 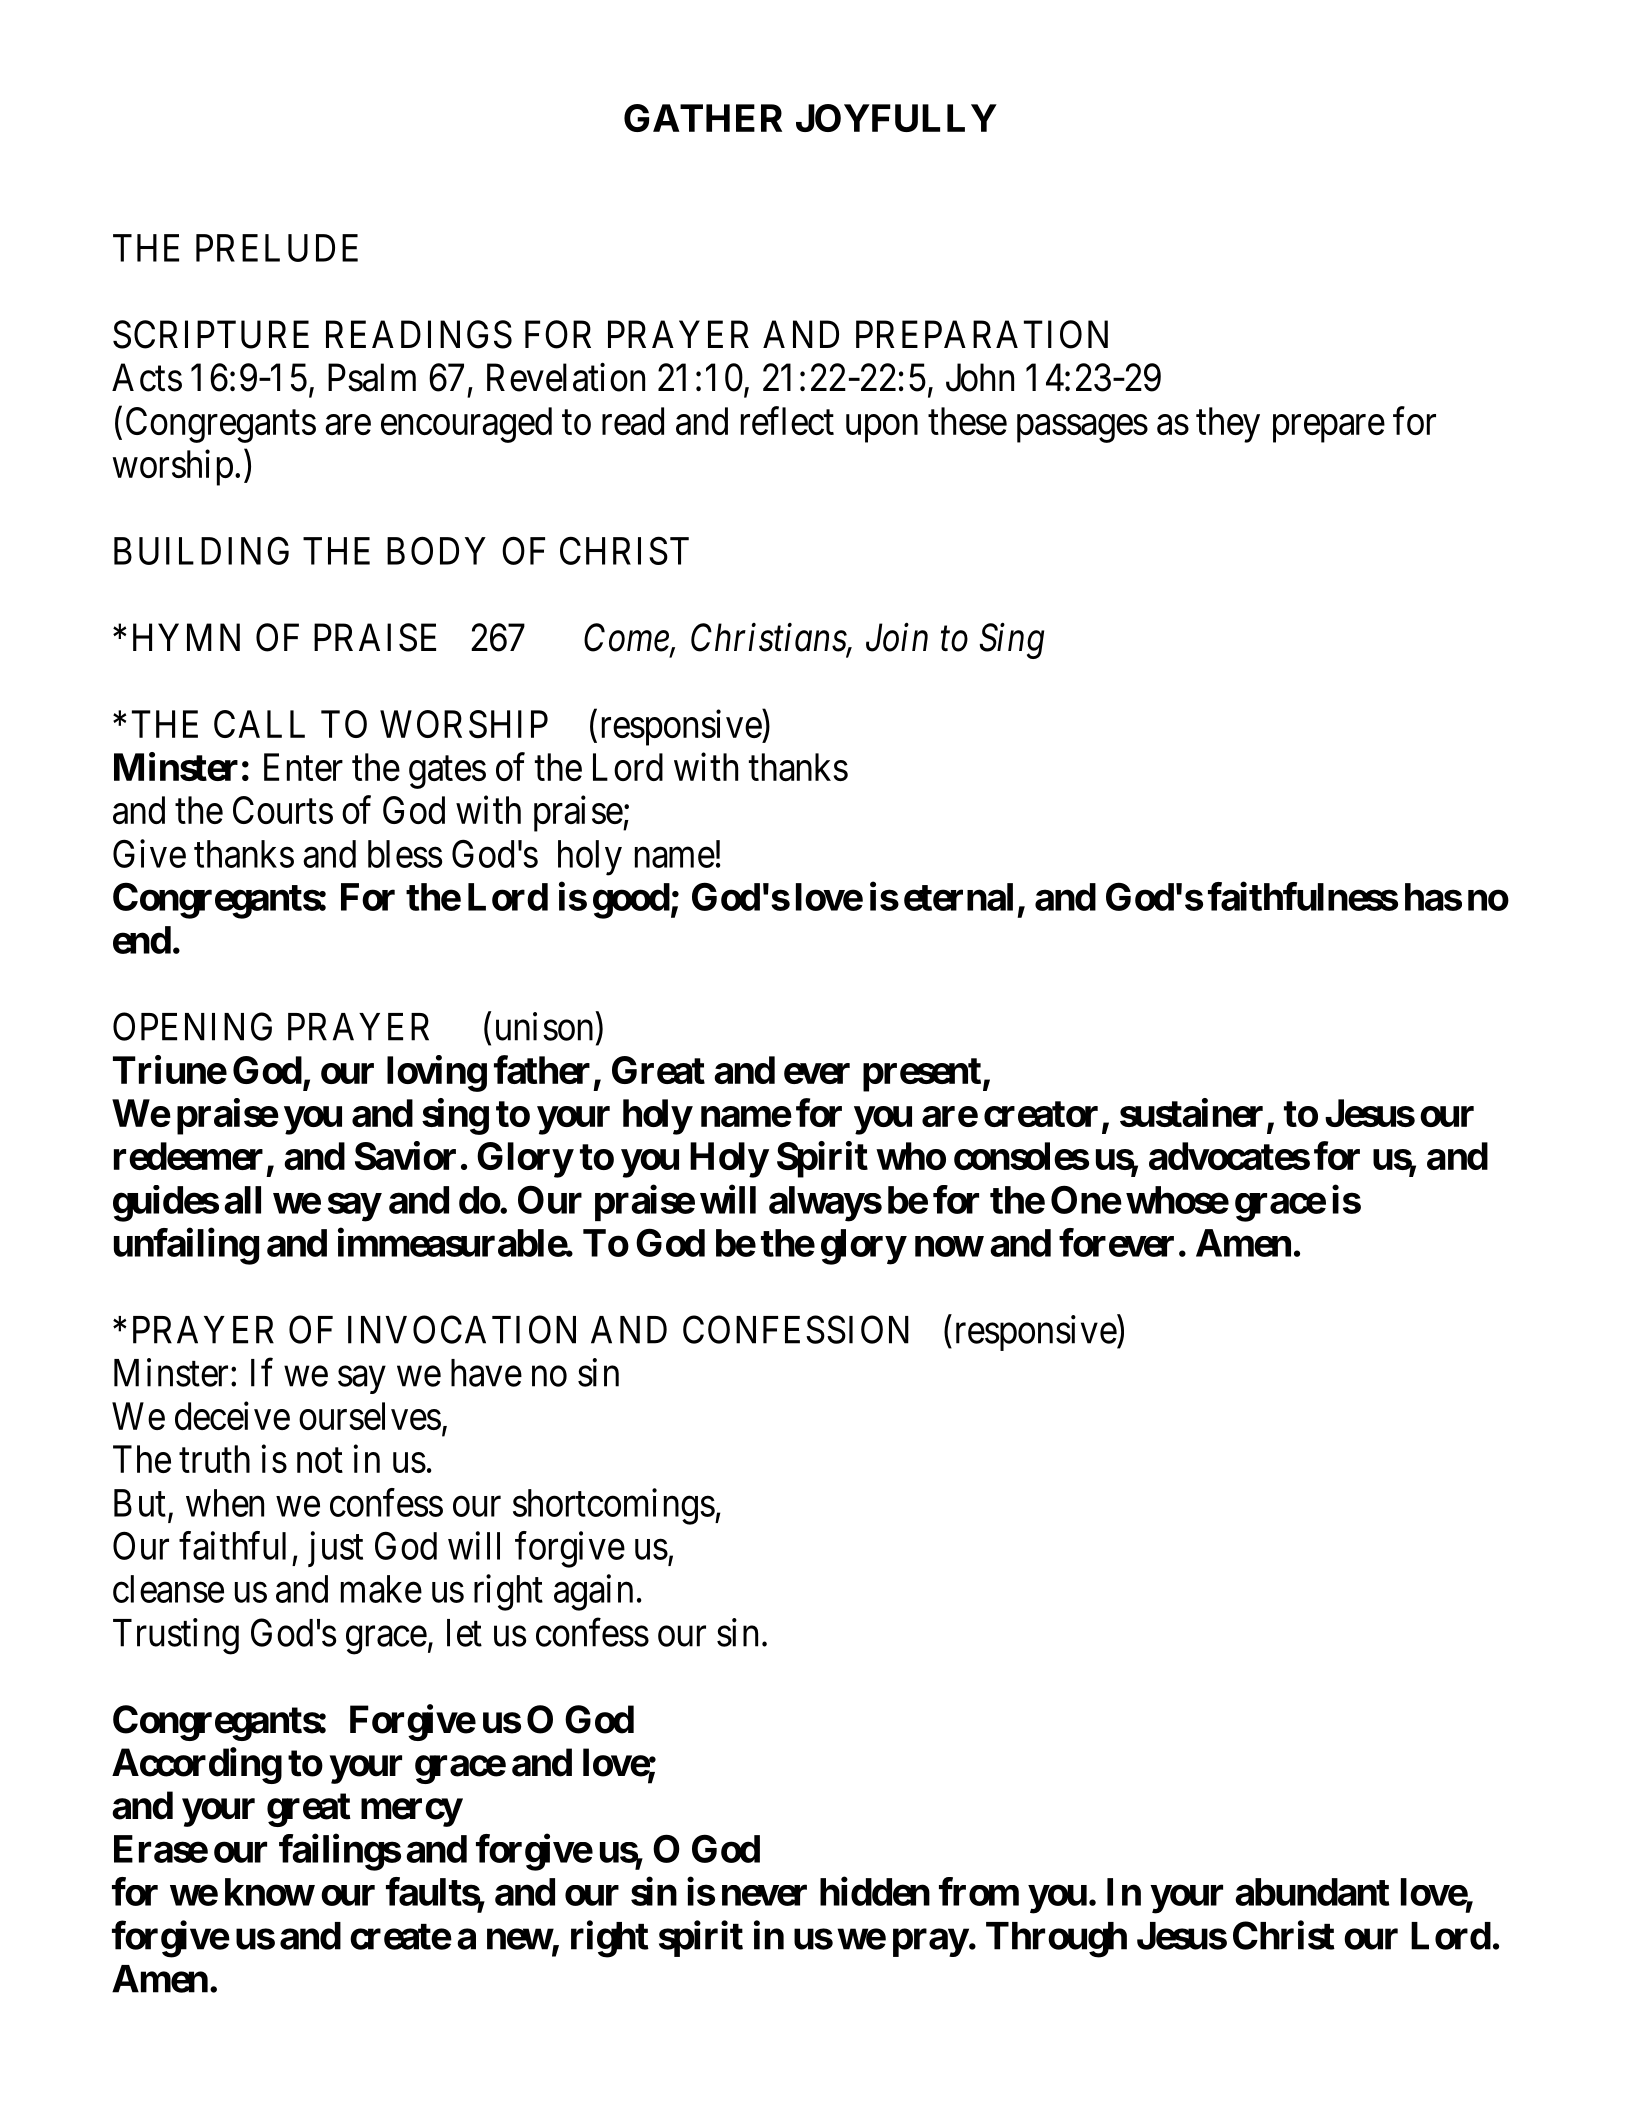 I want to click on PRELUDE, so click(x=277, y=248).
